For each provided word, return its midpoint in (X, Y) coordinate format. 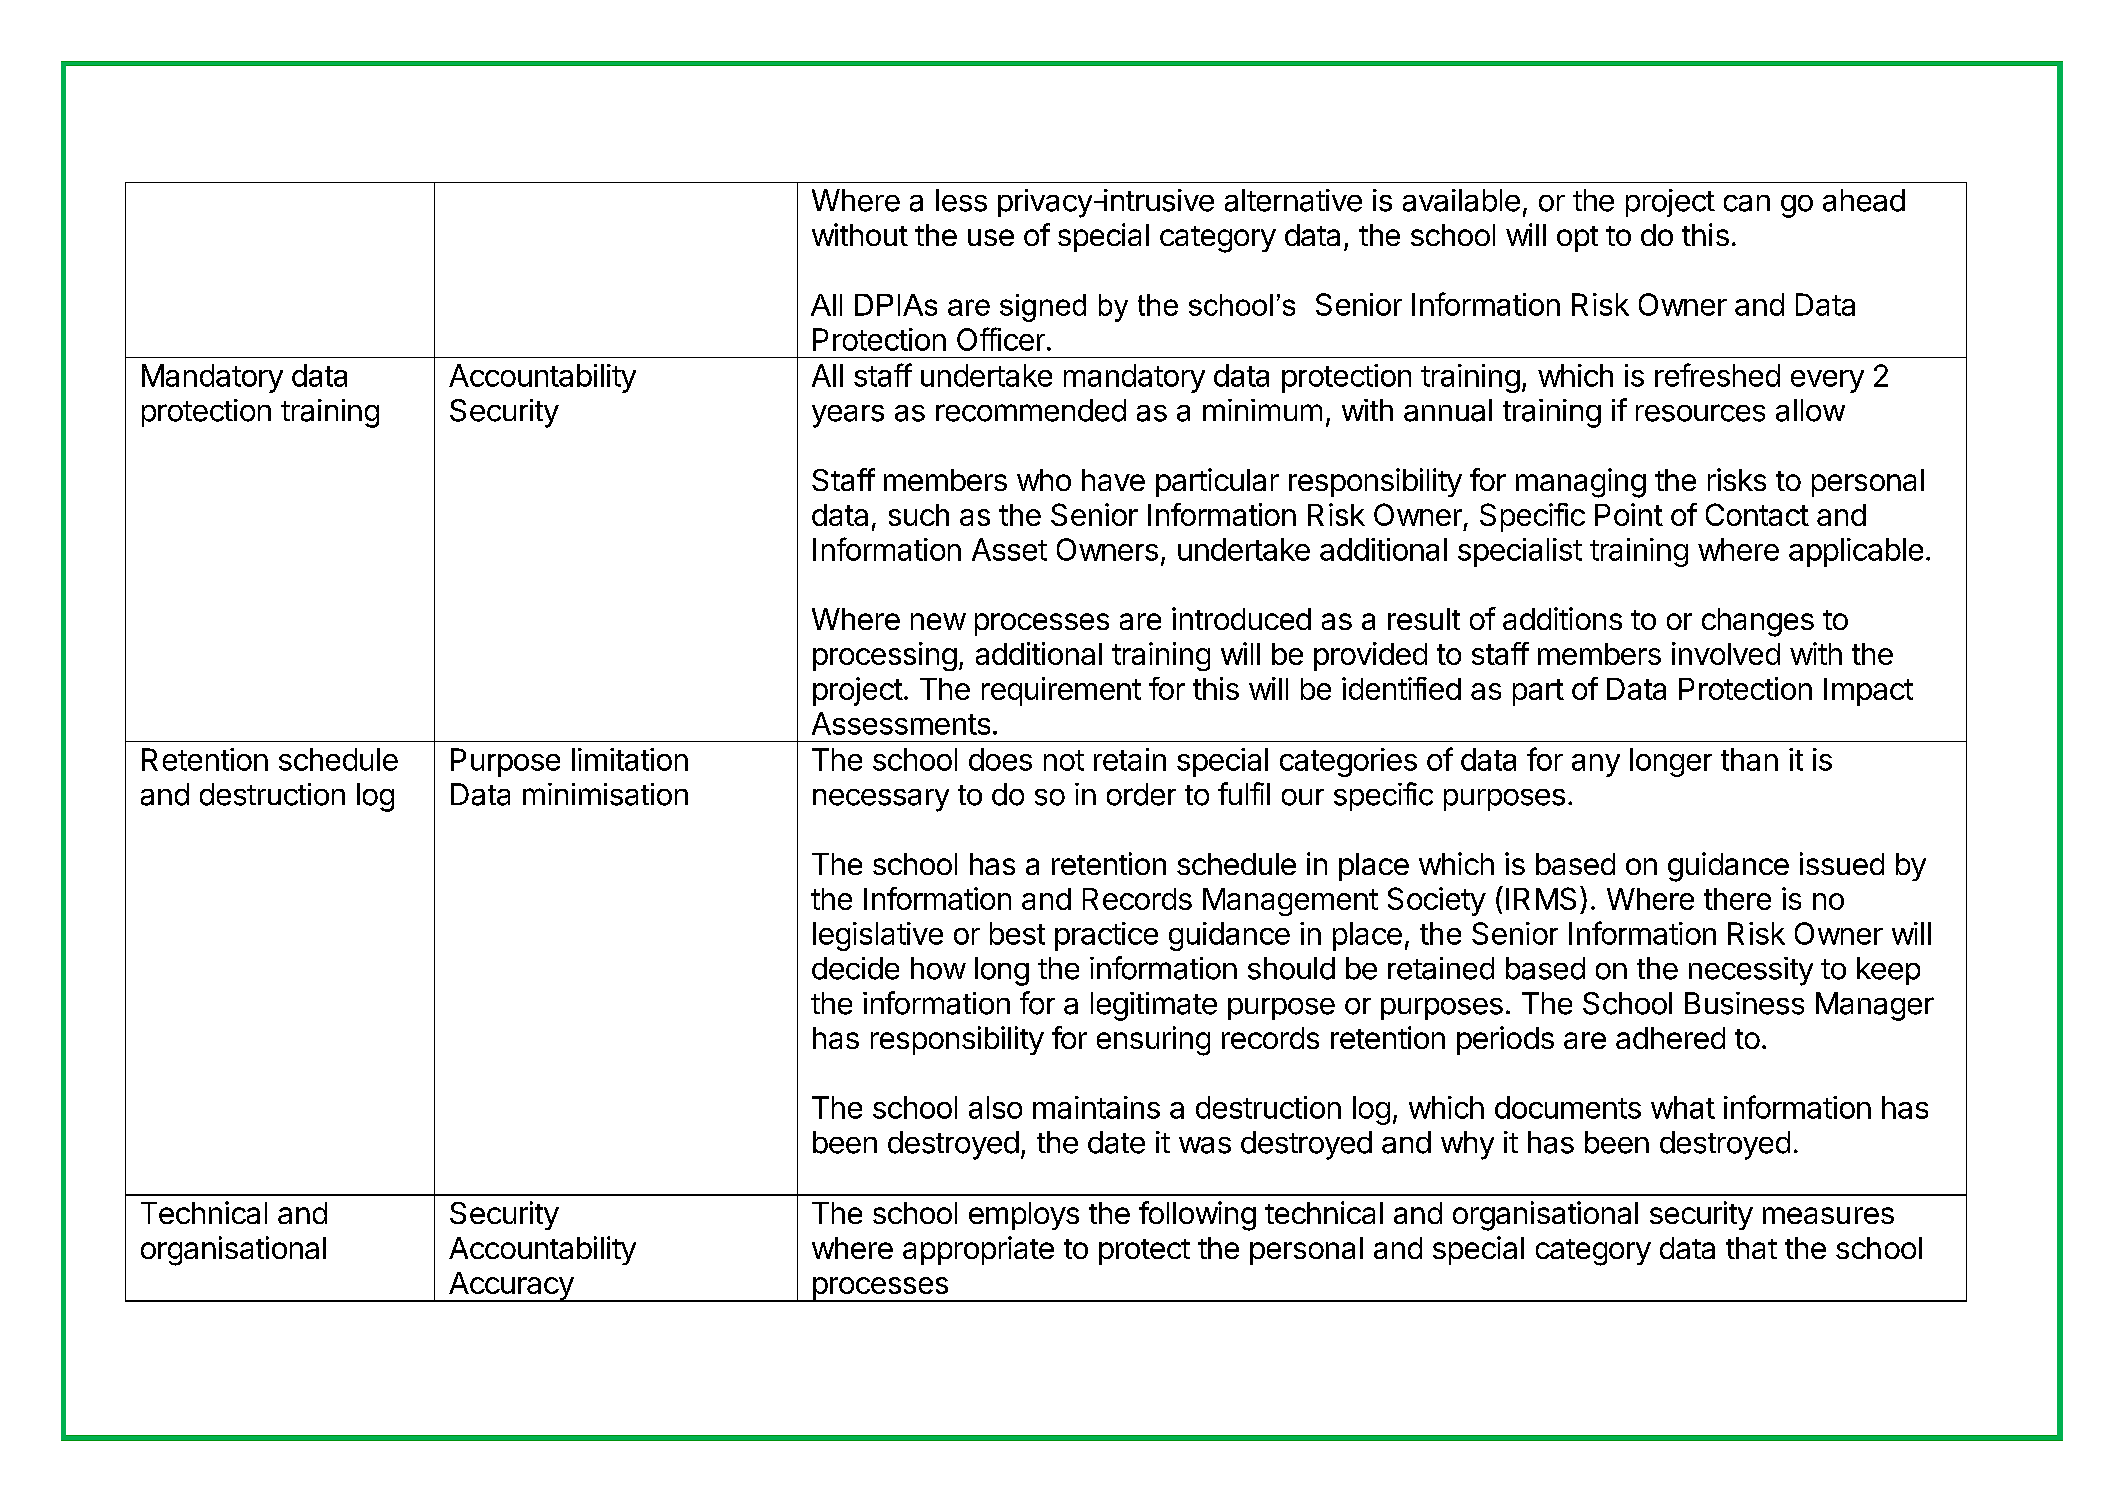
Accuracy (510, 1287)
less (961, 200)
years (848, 416)
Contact (1757, 514)
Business (1744, 1003)
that (1751, 1248)
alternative (1293, 200)
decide (855, 968)
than (1749, 759)
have (1113, 480)
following (1197, 1216)
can (1747, 203)
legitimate (1154, 1006)
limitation (630, 759)
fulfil (1244, 793)
